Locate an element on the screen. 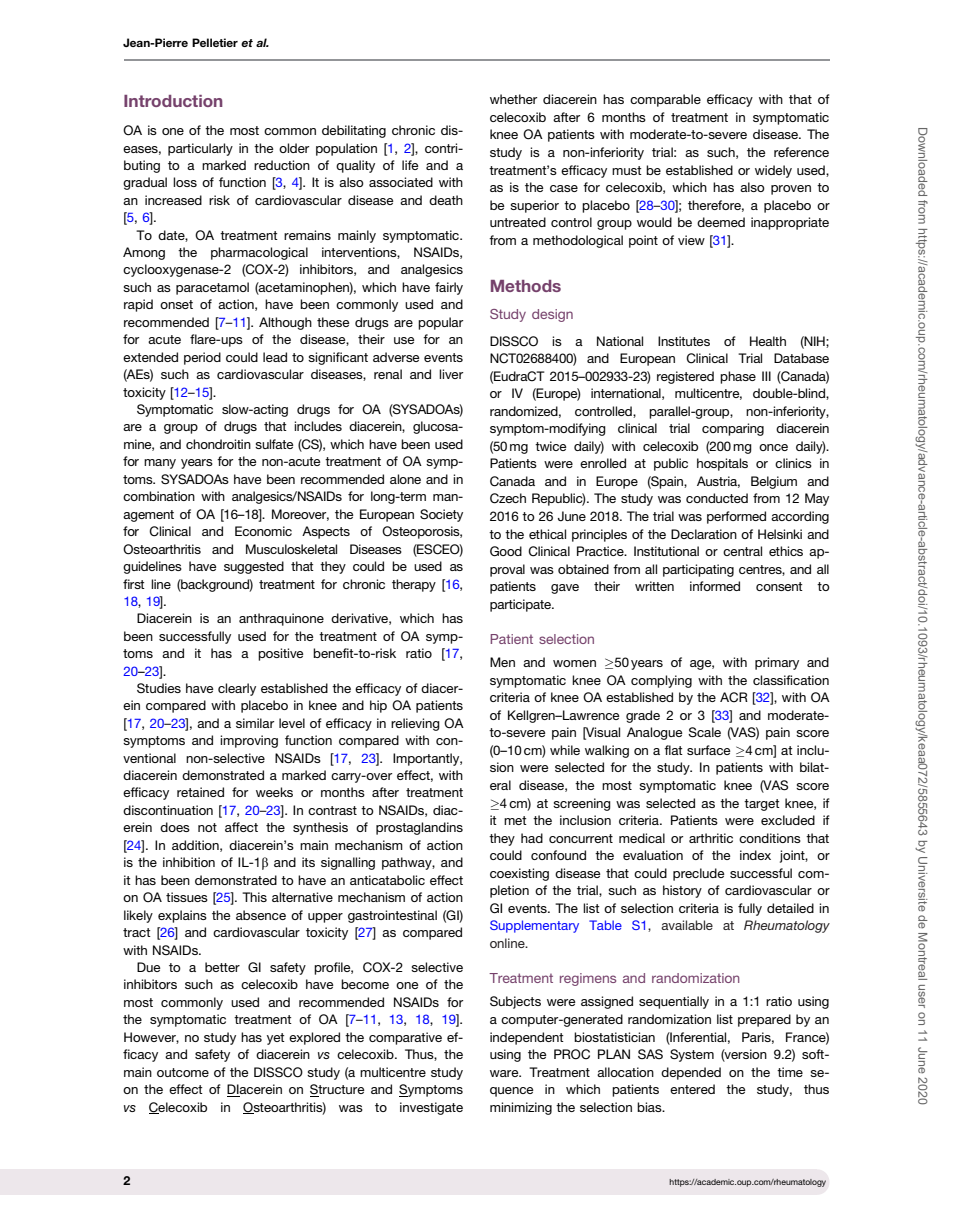  comparable is located at coordinates (665, 100).
